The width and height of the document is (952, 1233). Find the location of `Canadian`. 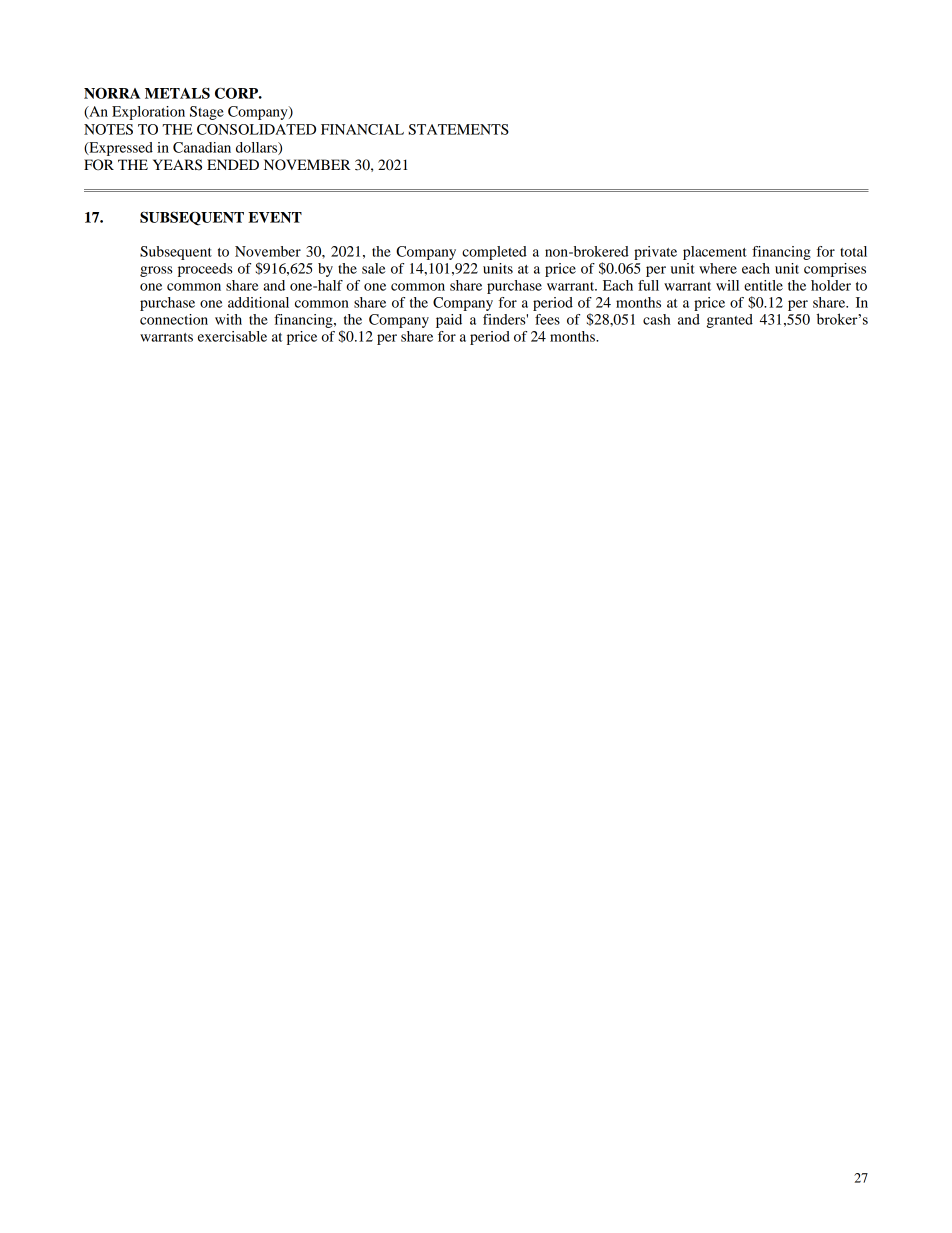

Canadian is located at coordinates (202, 147).
